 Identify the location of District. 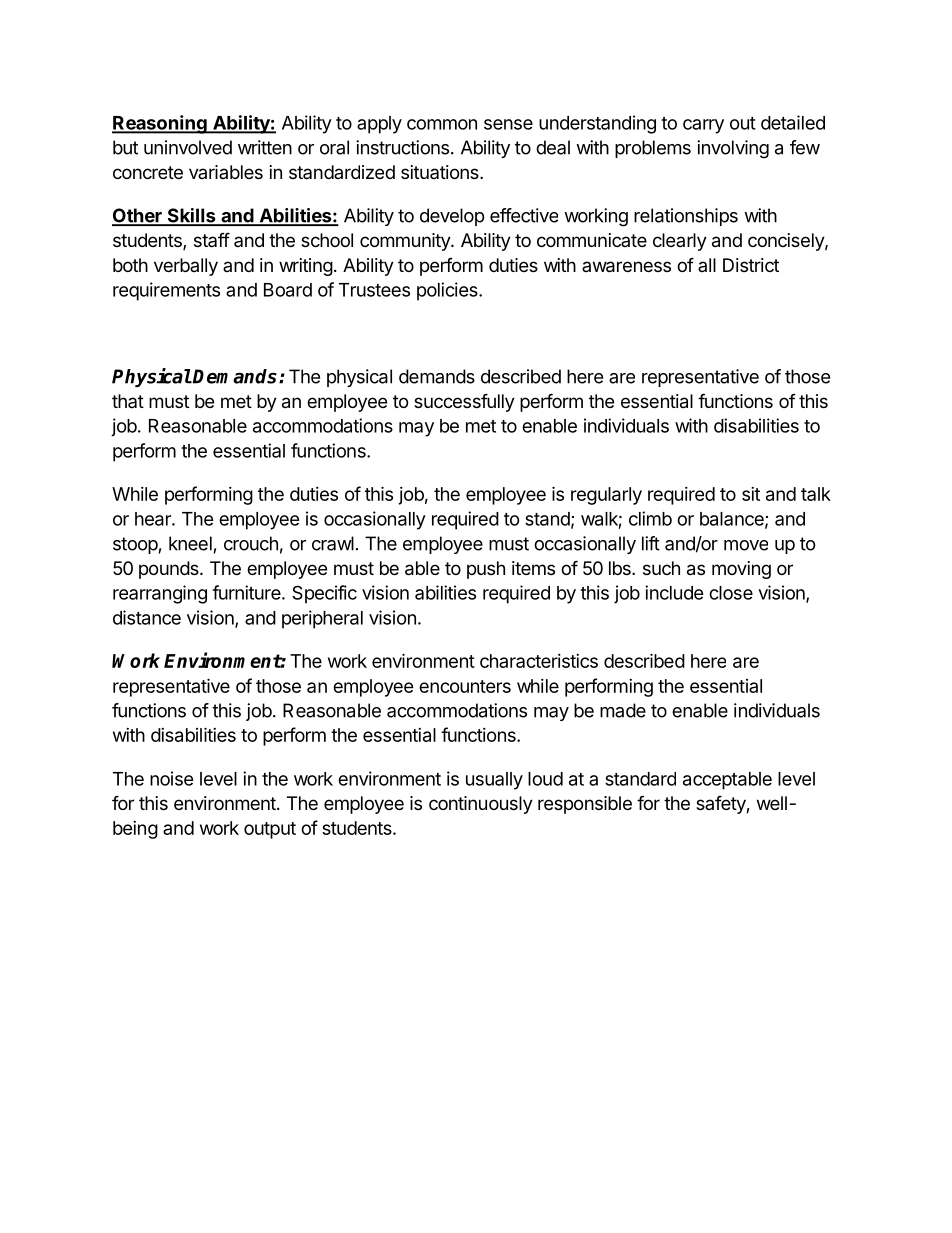
(751, 265).
